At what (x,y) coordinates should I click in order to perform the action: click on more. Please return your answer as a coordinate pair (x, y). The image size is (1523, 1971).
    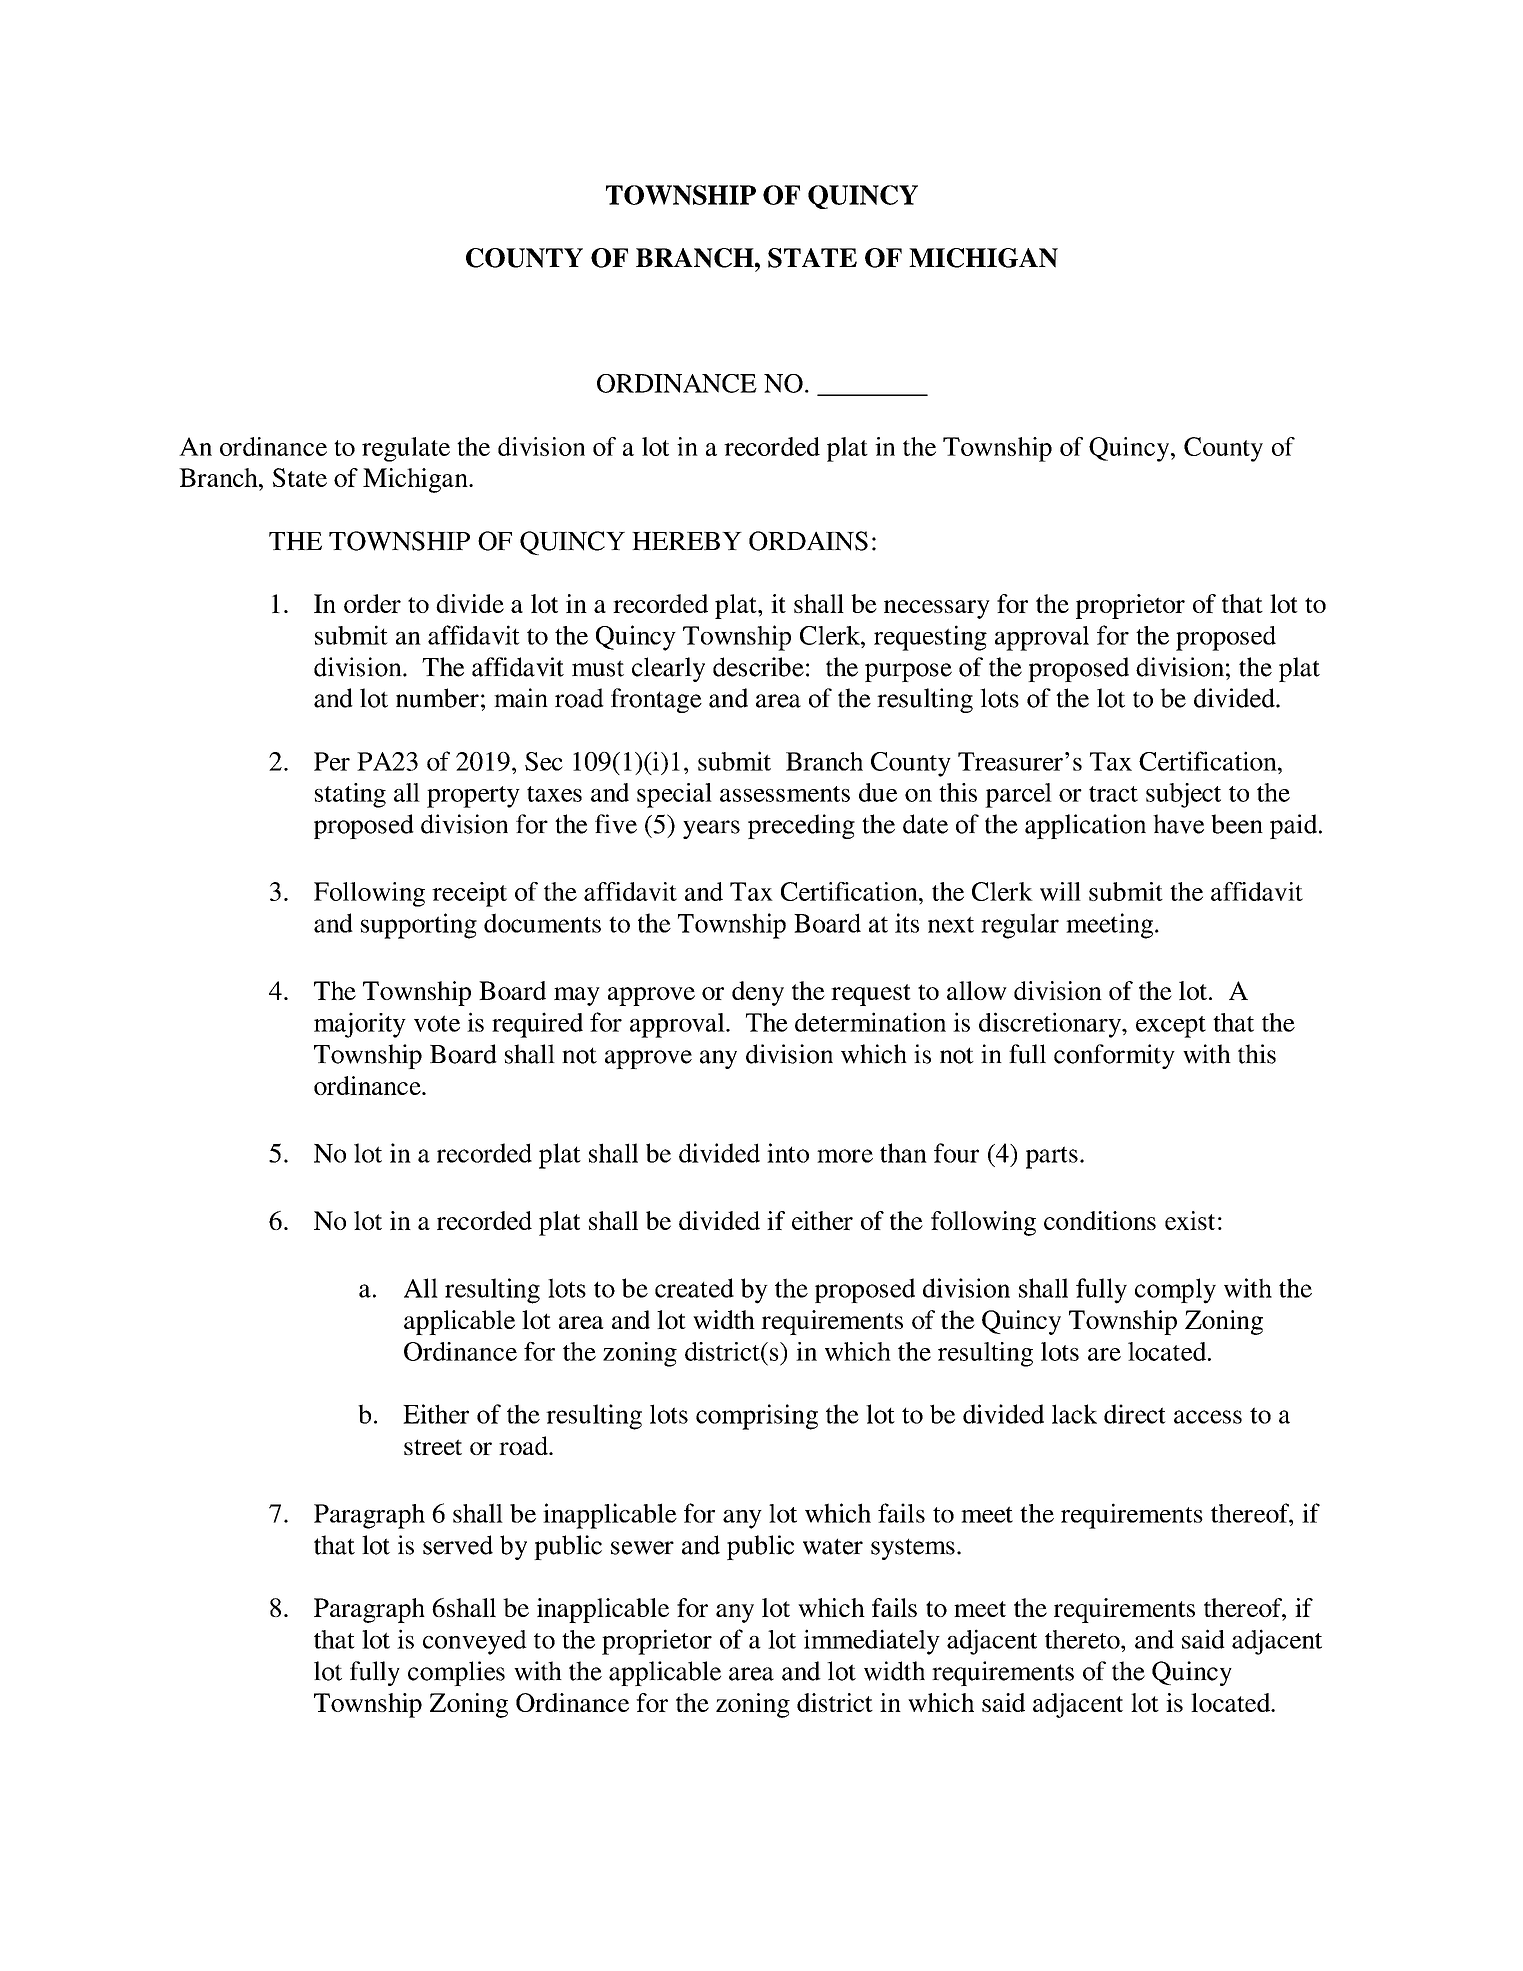
    Looking at the image, I should click on (845, 1156).
